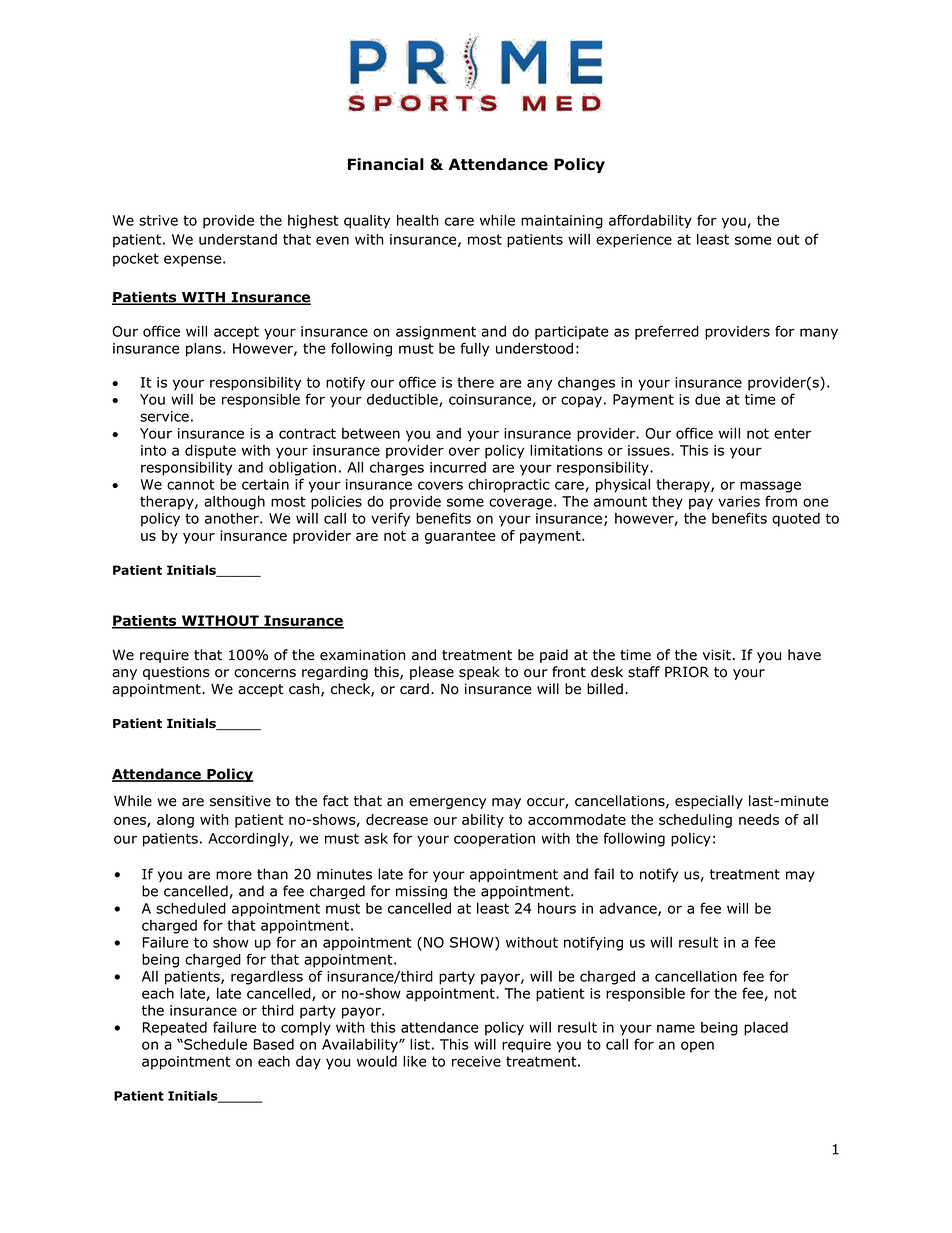  I want to click on receive, so click(476, 1061).
